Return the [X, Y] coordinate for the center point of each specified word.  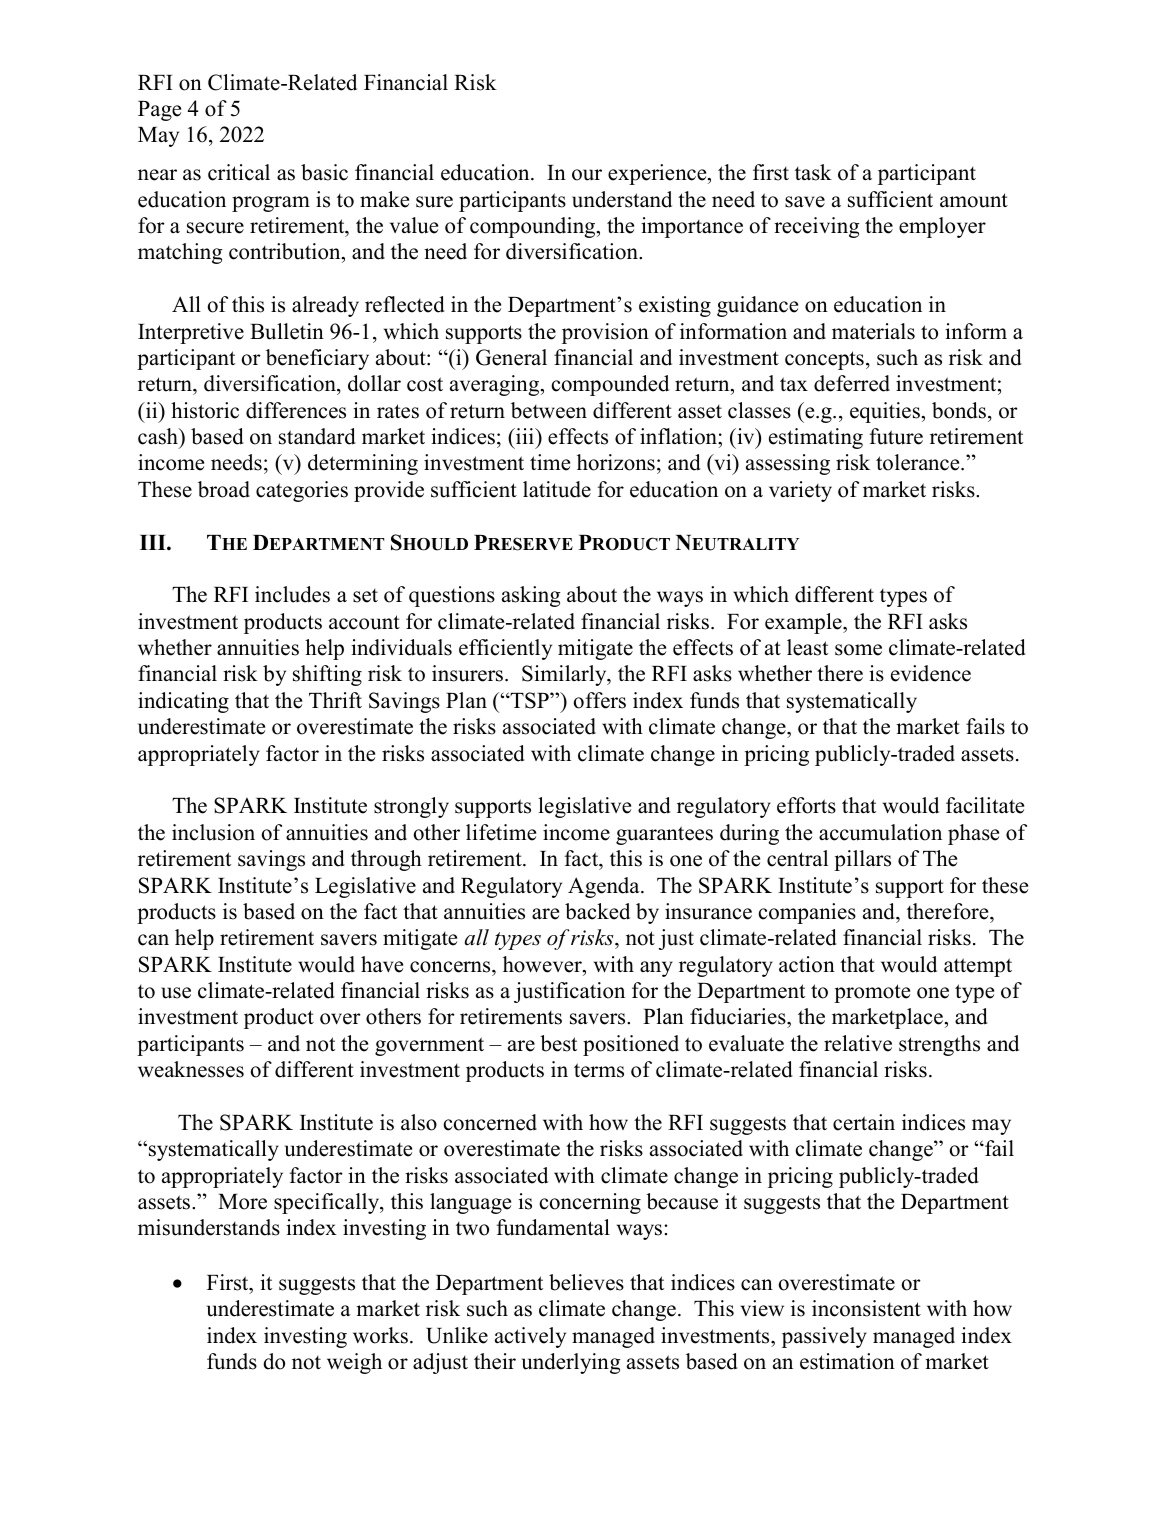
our [587, 175]
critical [239, 172]
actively [530, 1337]
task [813, 172]
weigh [354, 1363]
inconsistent [866, 1308]
